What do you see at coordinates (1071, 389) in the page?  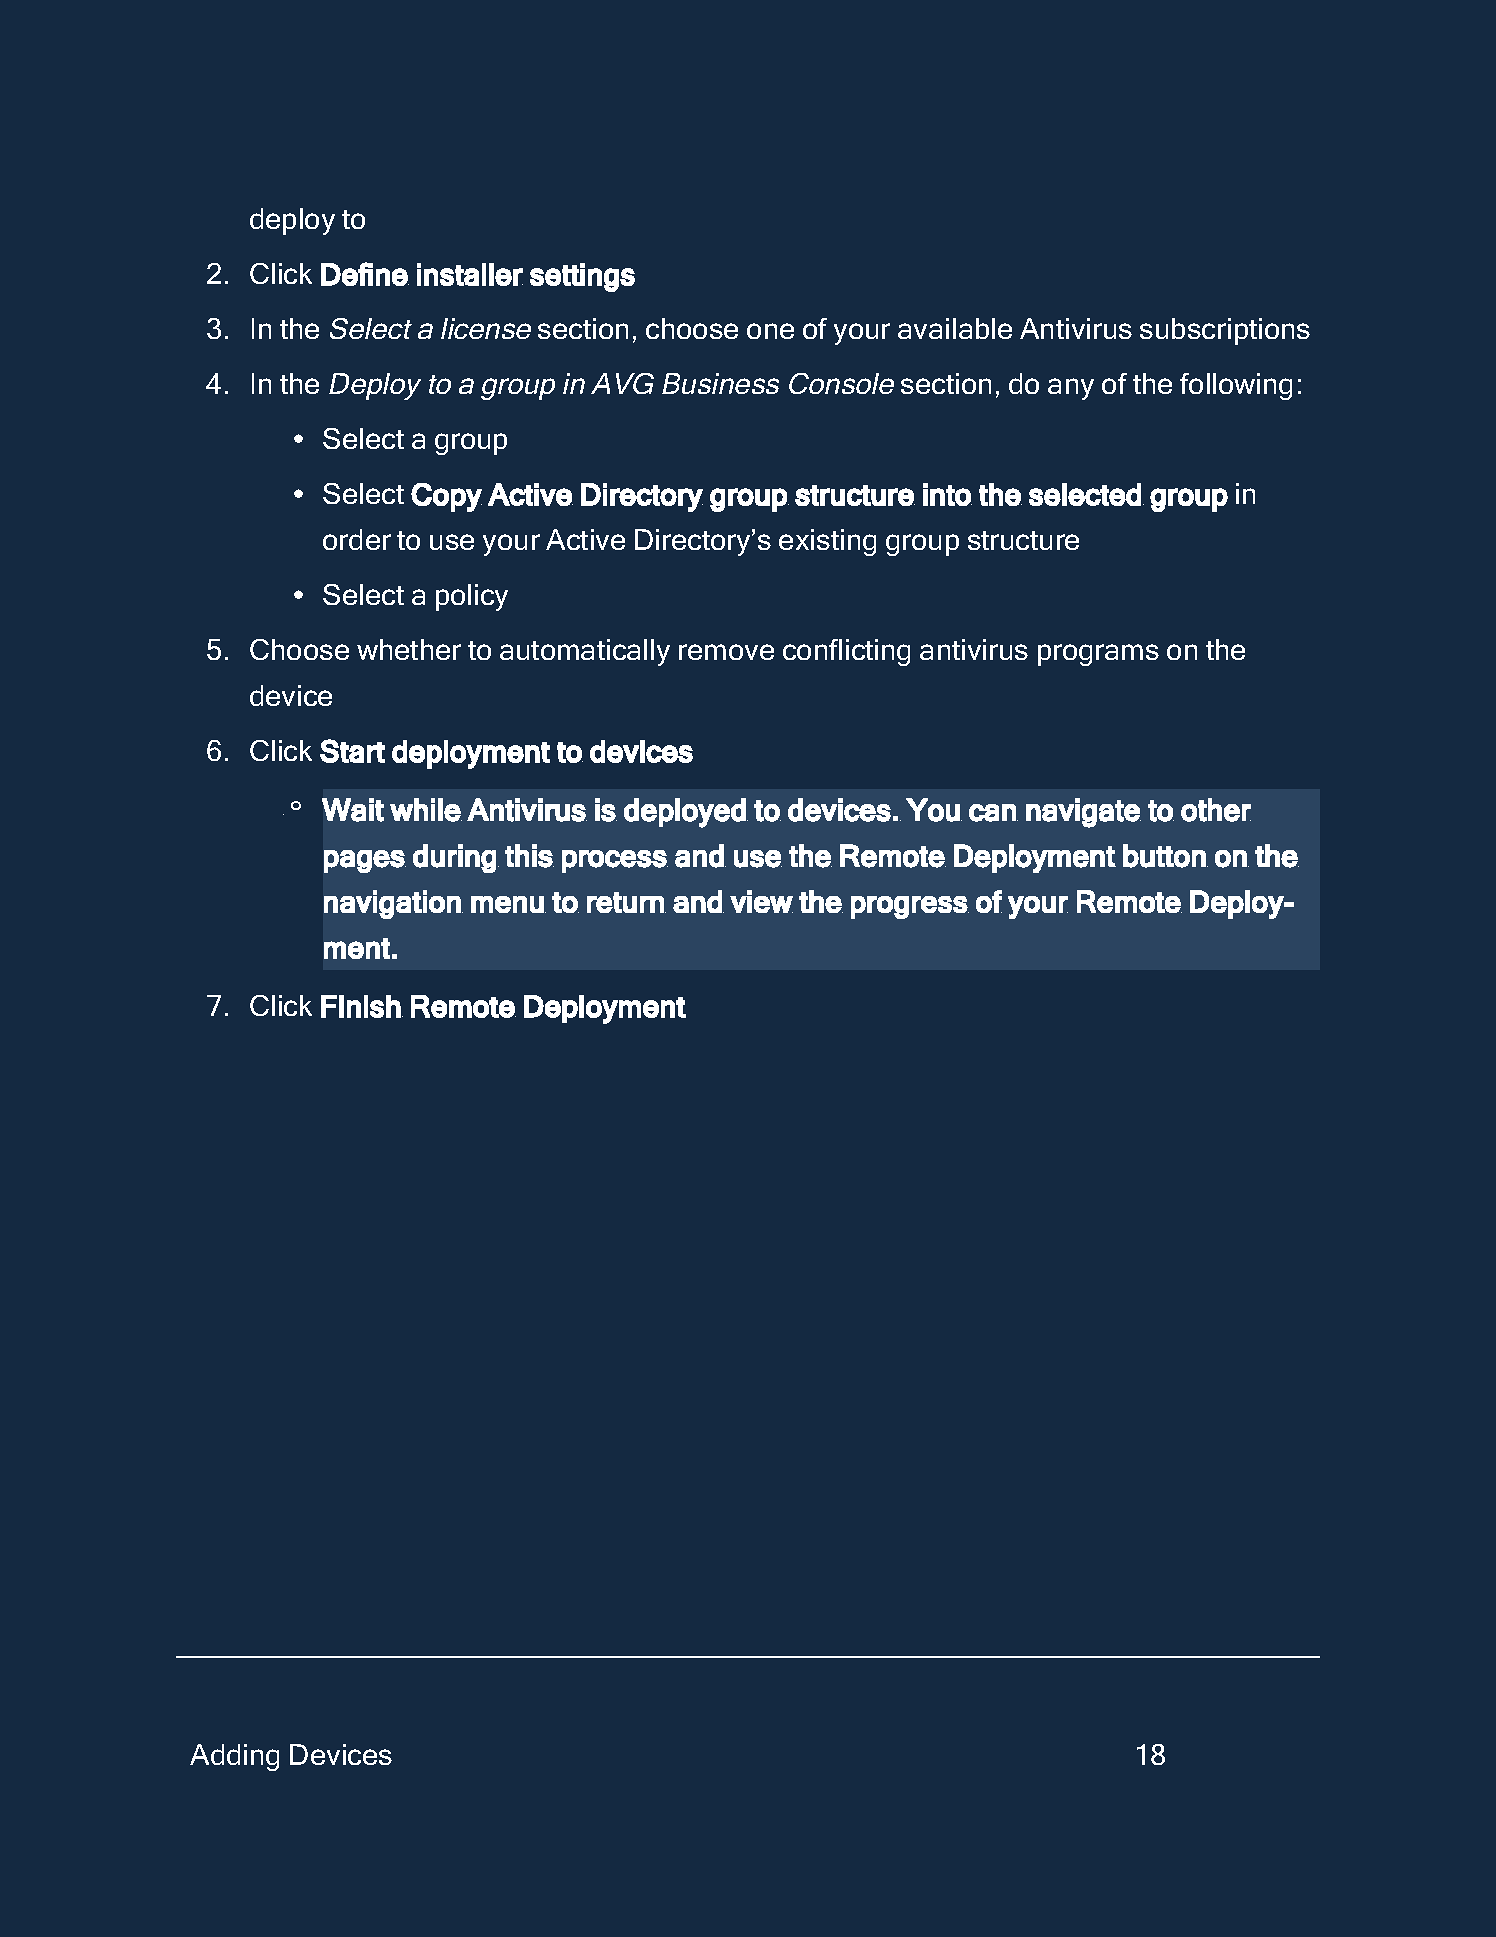 I see `any` at bounding box center [1071, 389].
